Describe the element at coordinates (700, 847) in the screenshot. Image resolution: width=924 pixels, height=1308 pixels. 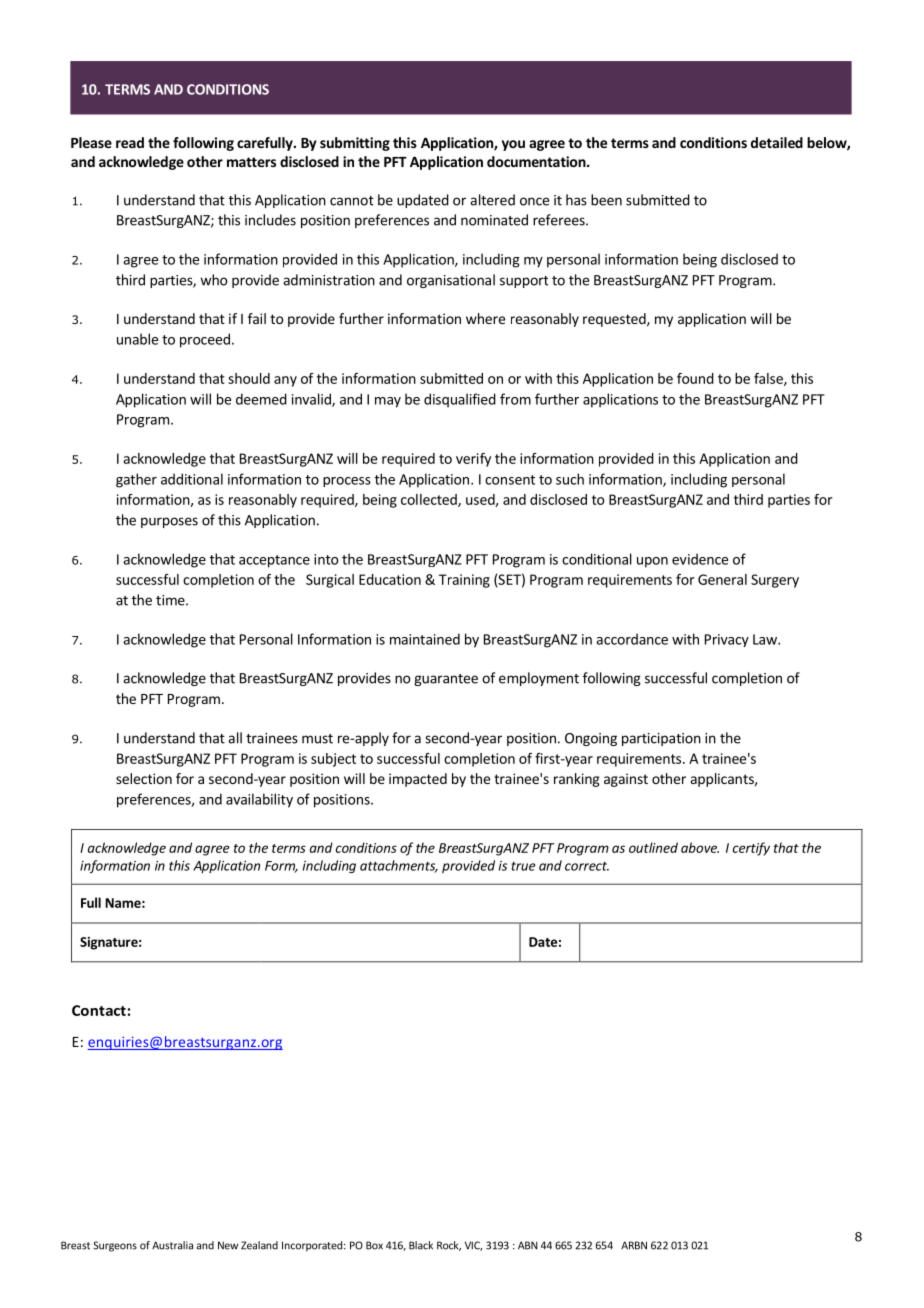
I see `above` at that location.
